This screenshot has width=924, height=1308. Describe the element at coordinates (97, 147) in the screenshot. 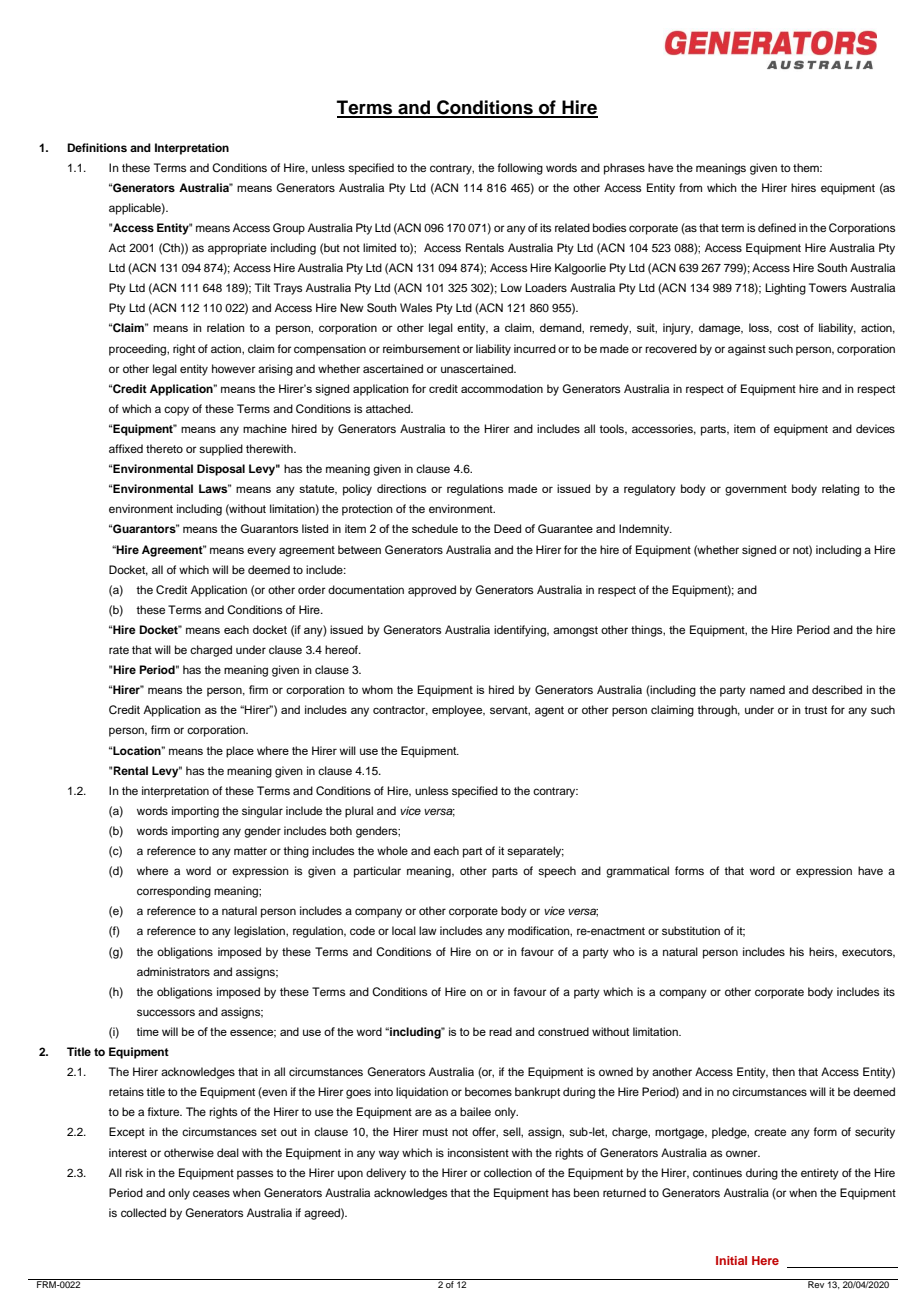

I see `Definitions` at that location.
